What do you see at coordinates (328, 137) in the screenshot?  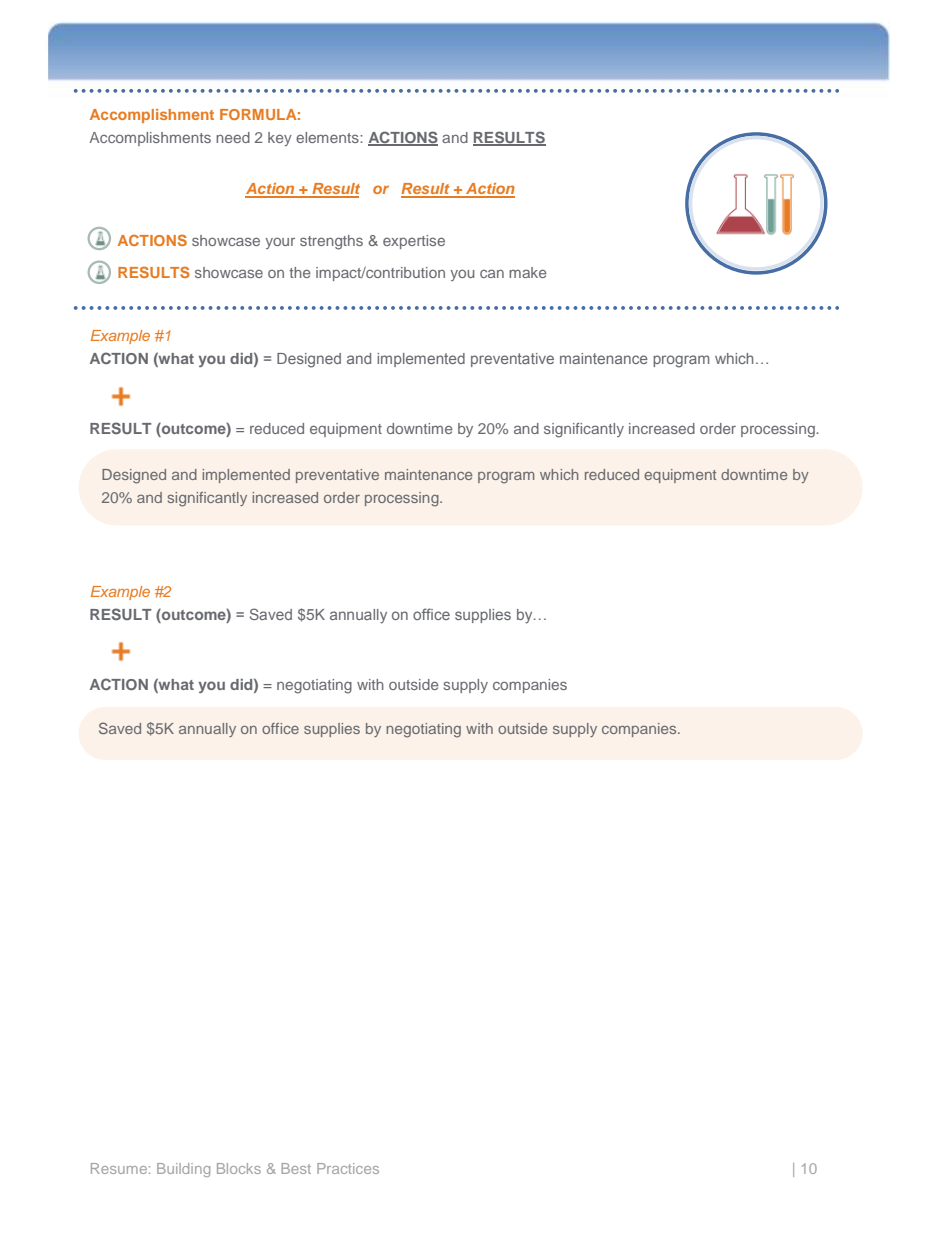 I see `elements` at bounding box center [328, 137].
